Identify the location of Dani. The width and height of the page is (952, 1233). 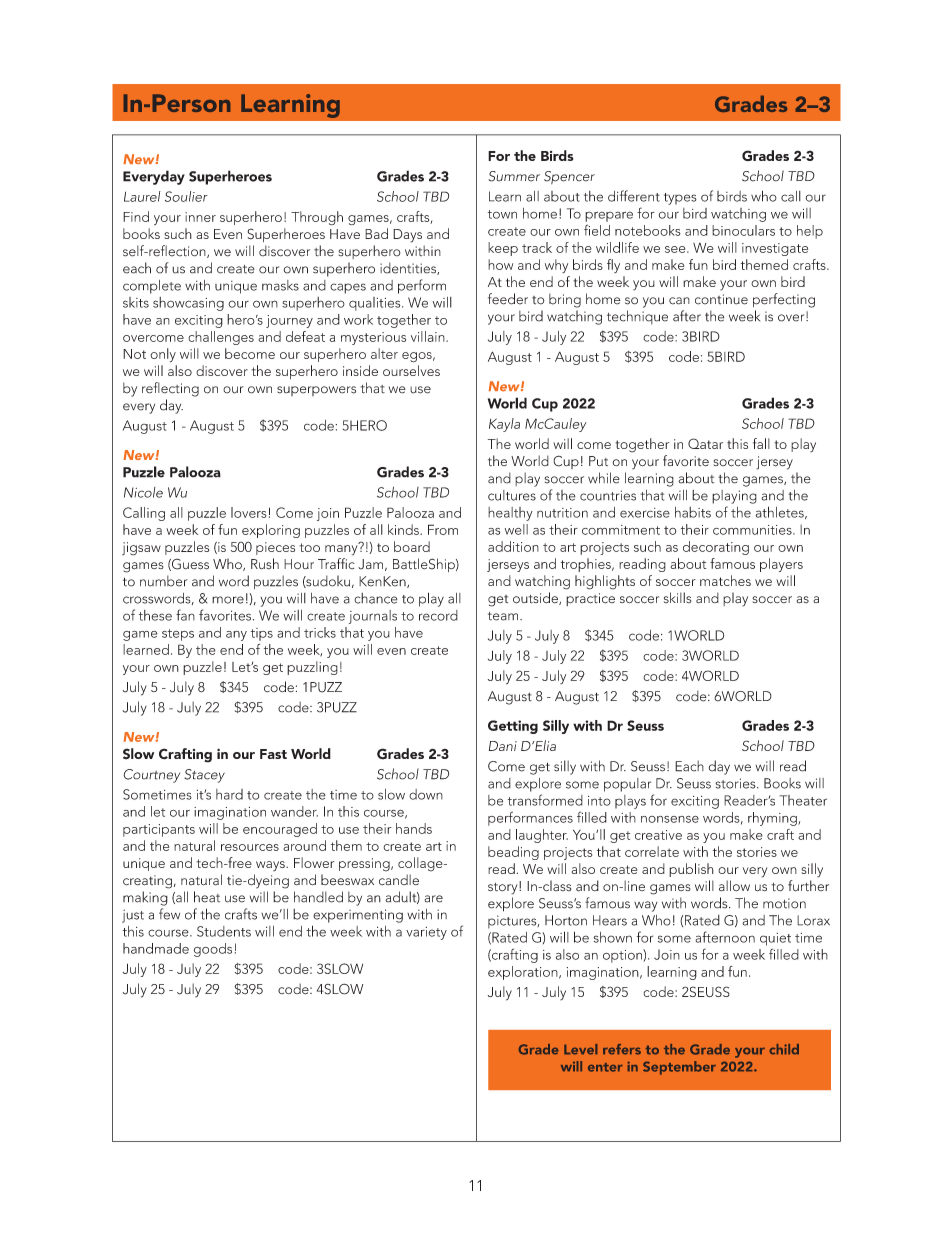
(503, 746).
